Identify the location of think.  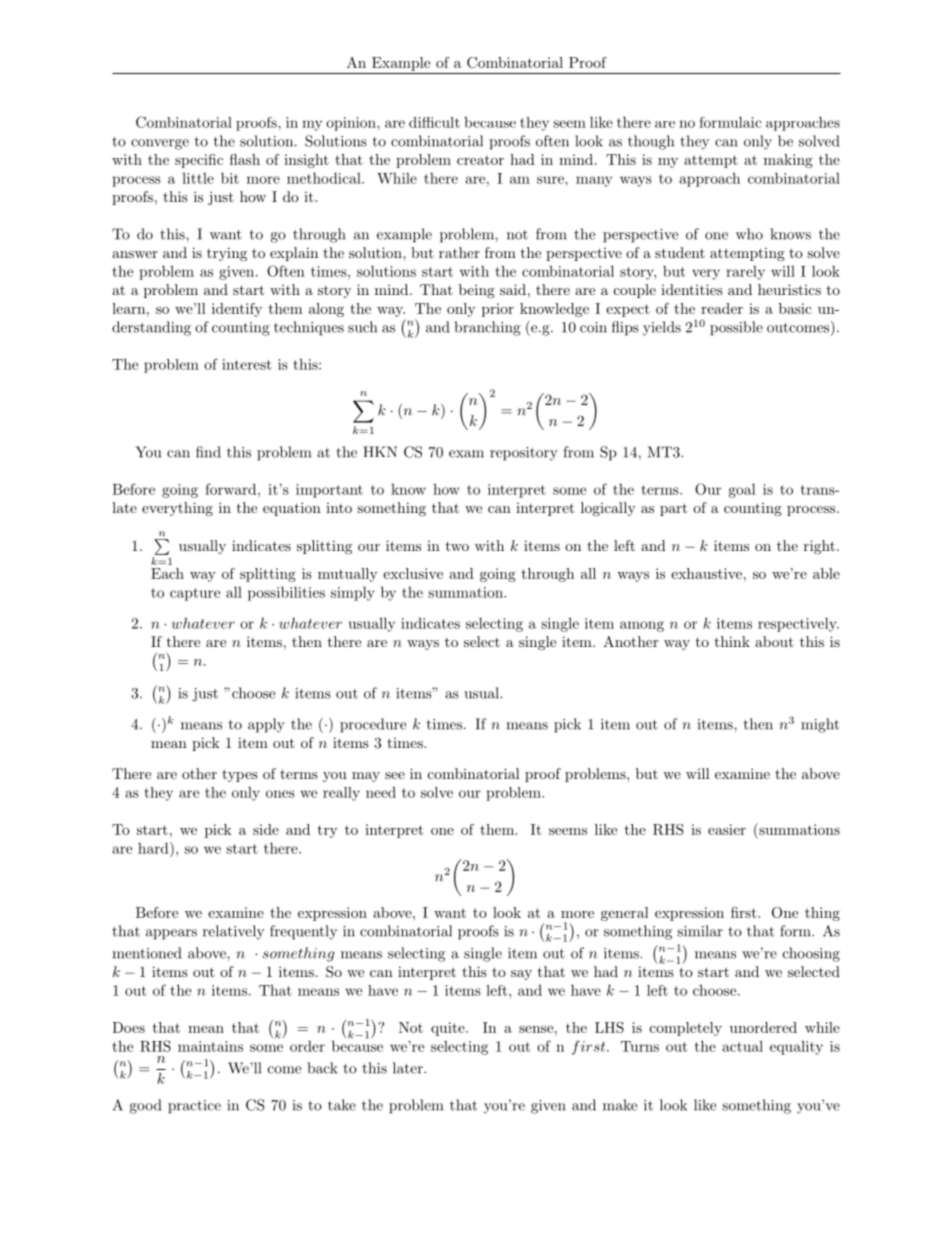
(732, 641).
